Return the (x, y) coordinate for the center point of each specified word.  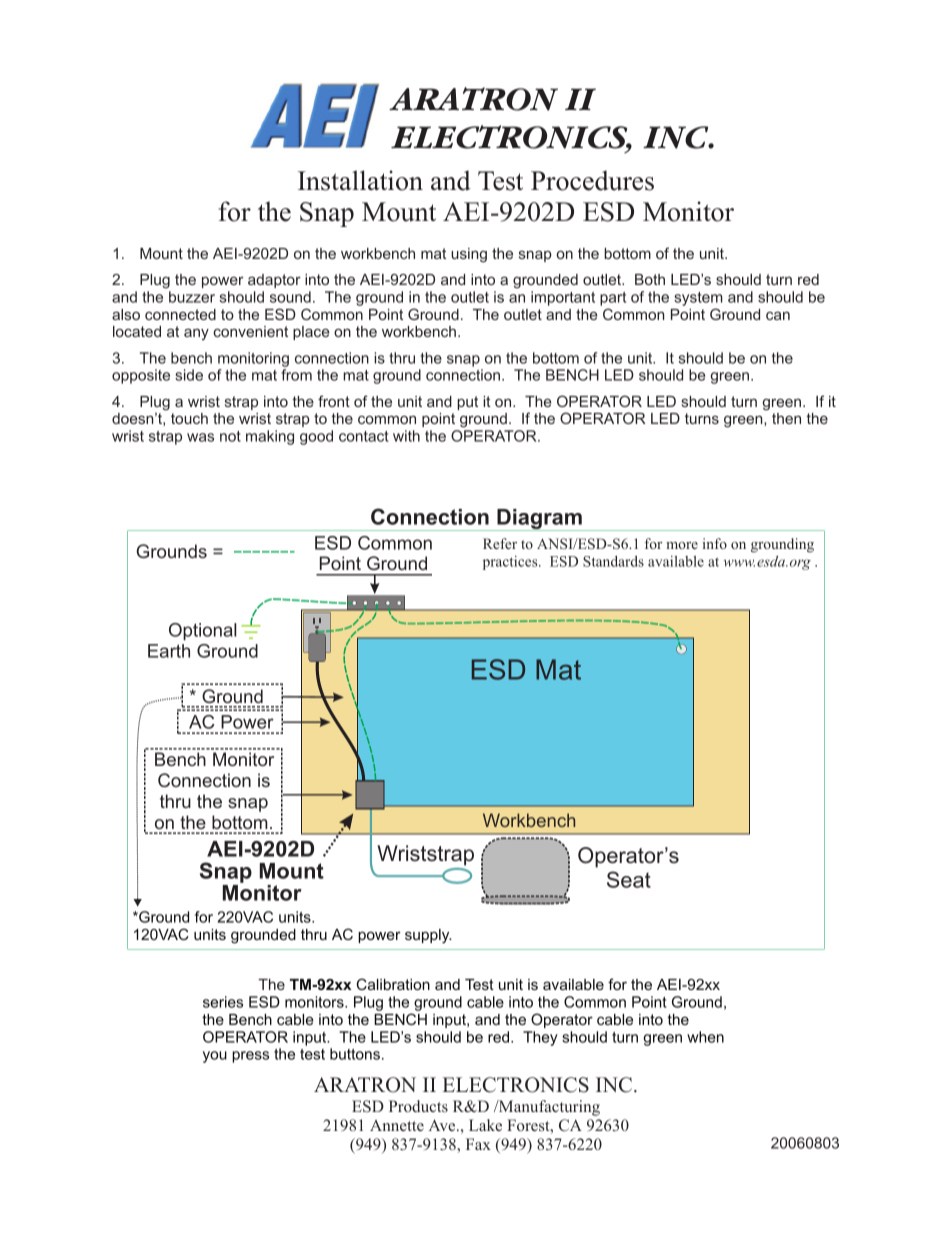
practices (511, 563)
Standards (613, 561)
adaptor (274, 281)
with (406, 436)
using (469, 255)
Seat (629, 879)
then (786, 418)
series (223, 1002)
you (215, 1057)
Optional (202, 632)
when (705, 1037)
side (189, 375)
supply (428, 936)
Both (650, 279)
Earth (169, 651)
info (714, 543)
